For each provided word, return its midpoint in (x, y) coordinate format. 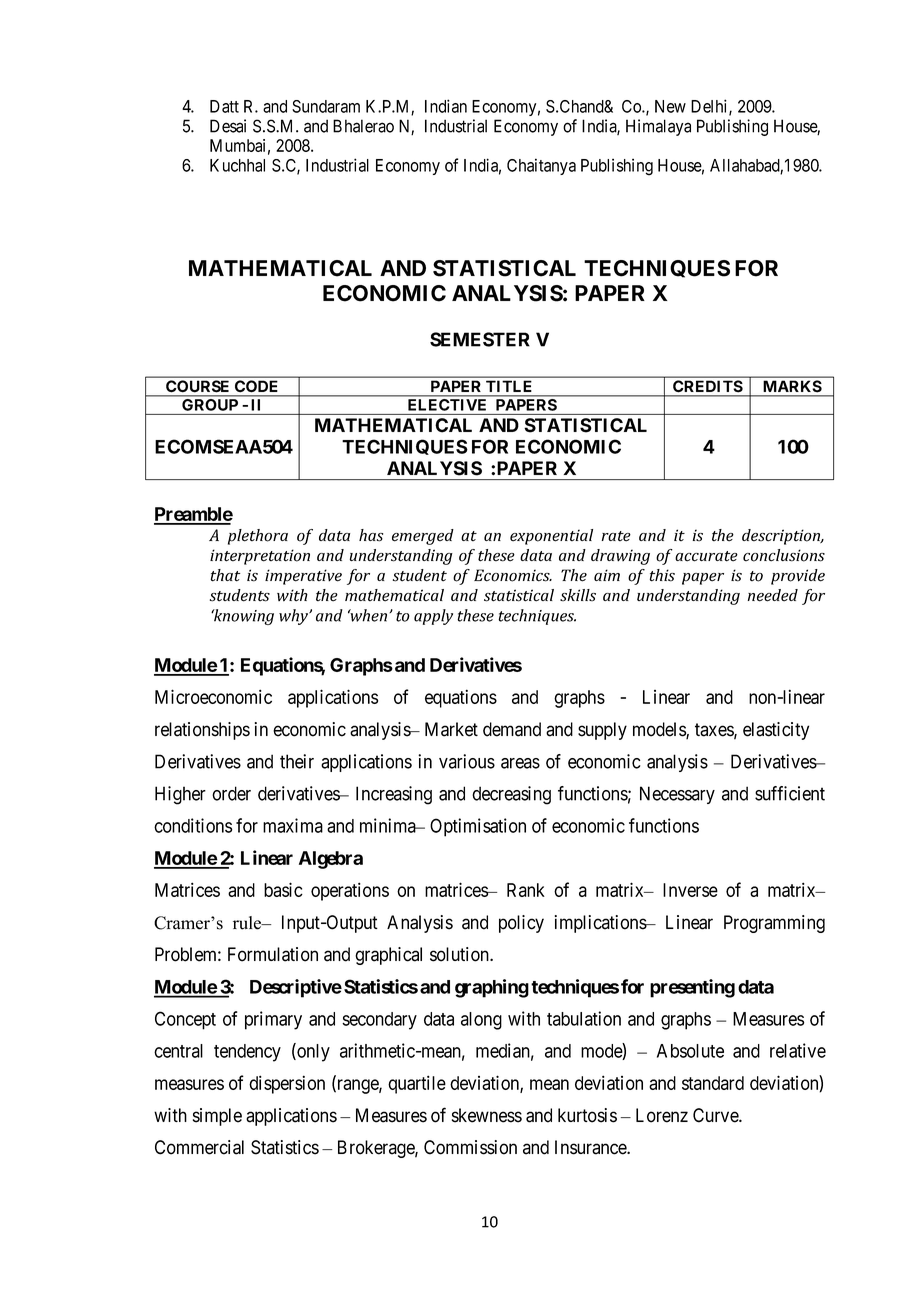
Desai (228, 126)
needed (773, 595)
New (670, 106)
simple (217, 1117)
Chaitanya (541, 166)
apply (433, 617)
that (225, 575)
